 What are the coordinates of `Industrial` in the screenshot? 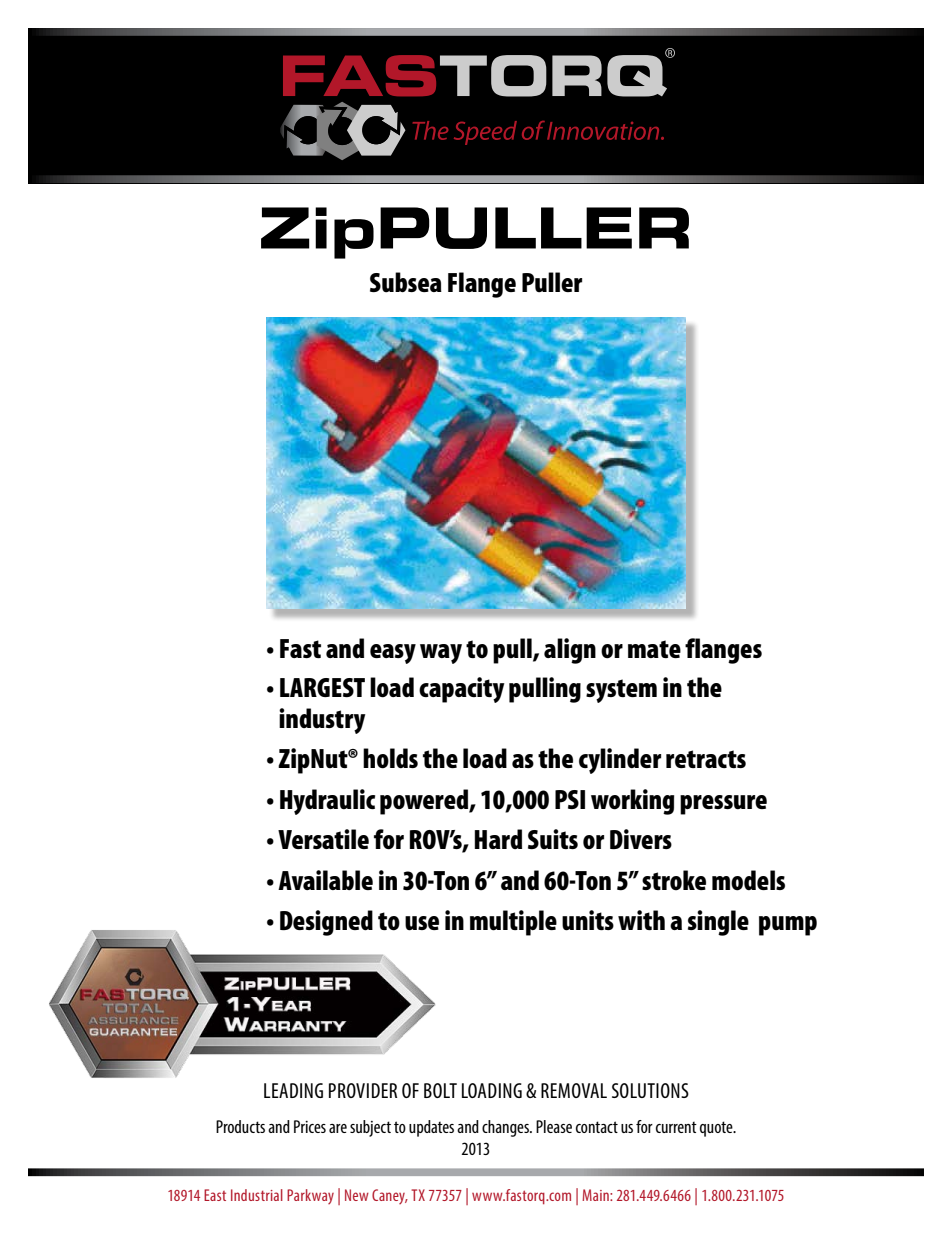 It's located at (257, 1195).
